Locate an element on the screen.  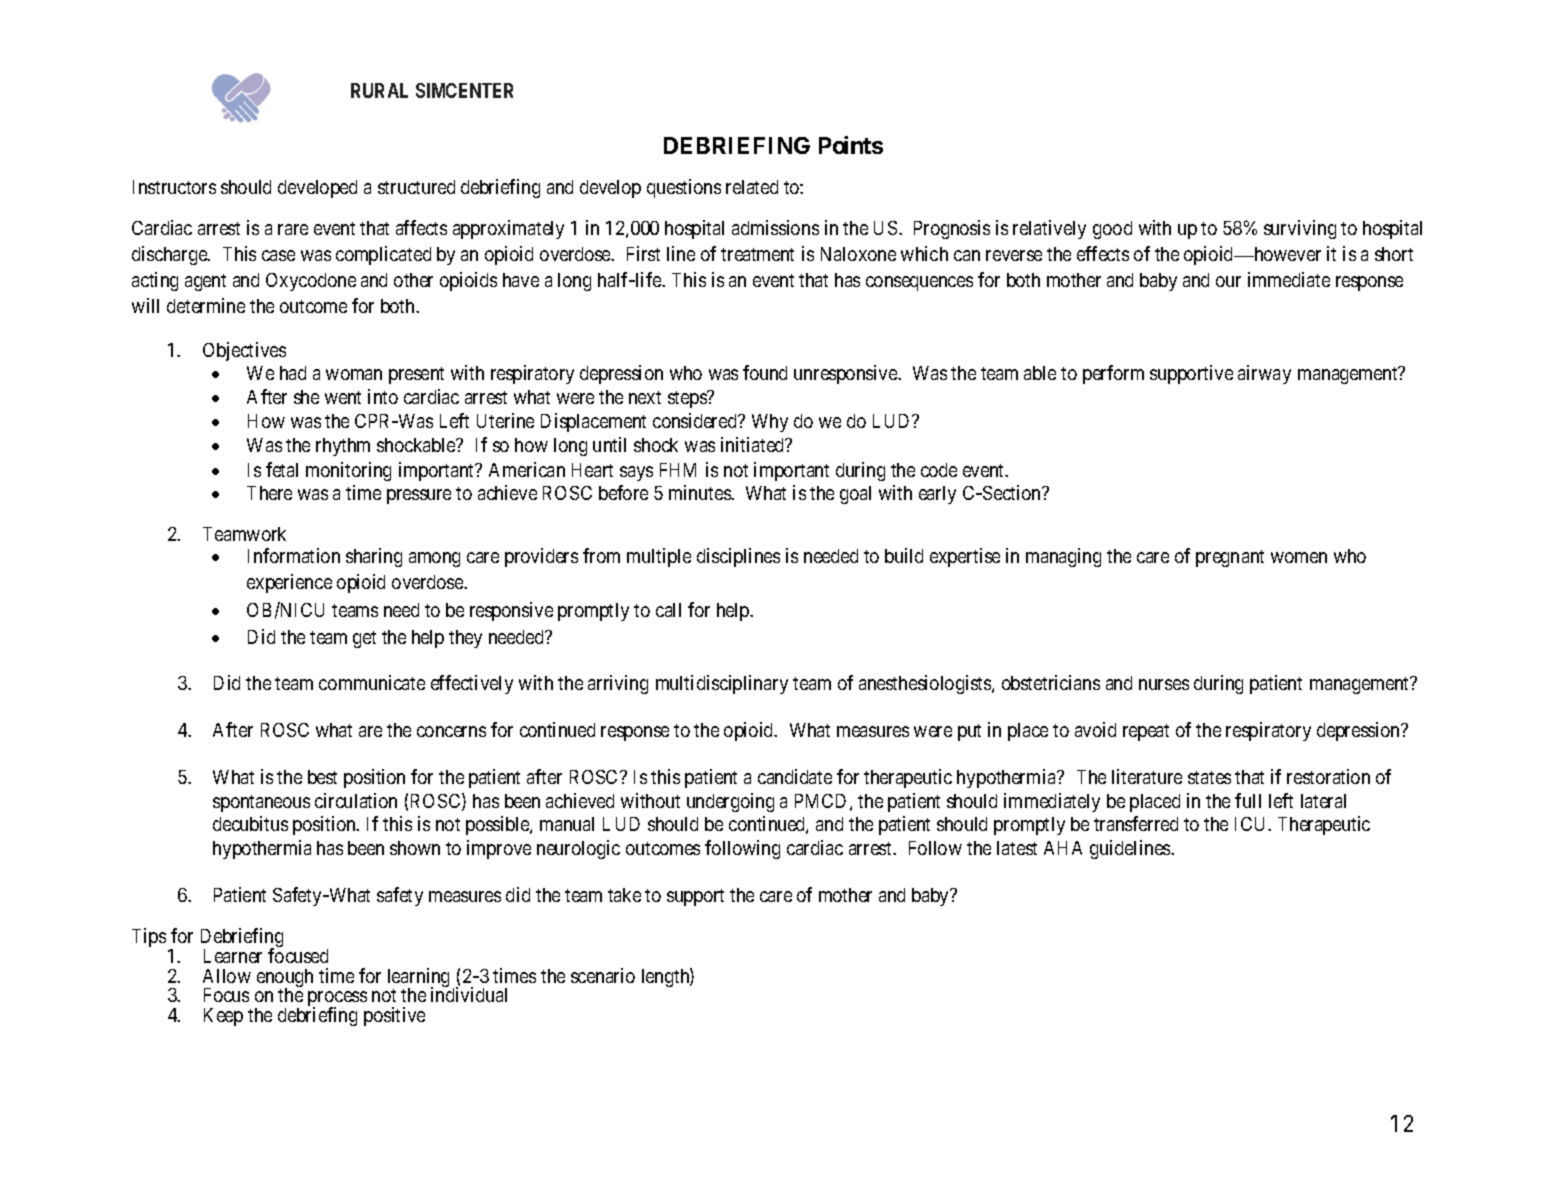
multidisciplinary is located at coordinates (722, 684).
